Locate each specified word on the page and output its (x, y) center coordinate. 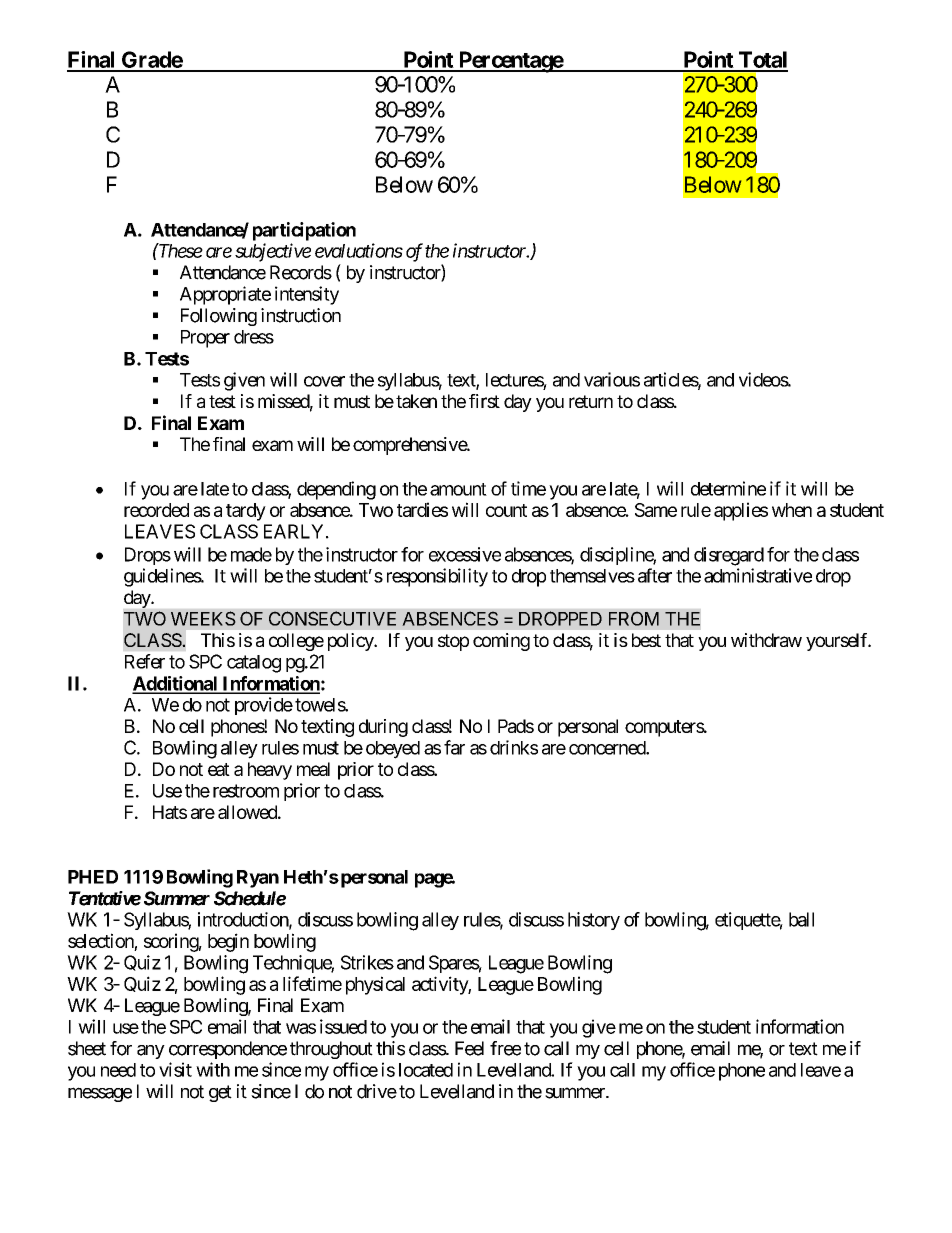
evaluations (359, 250)
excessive (465, 554)
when (792, 510)
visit (175, 1069)
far (454, 747)
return (591, 401)
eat (219, 769)
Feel (469, 1048)
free (505, 1048)
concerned (608, 748)
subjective (273, 252)
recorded (156, 510)
